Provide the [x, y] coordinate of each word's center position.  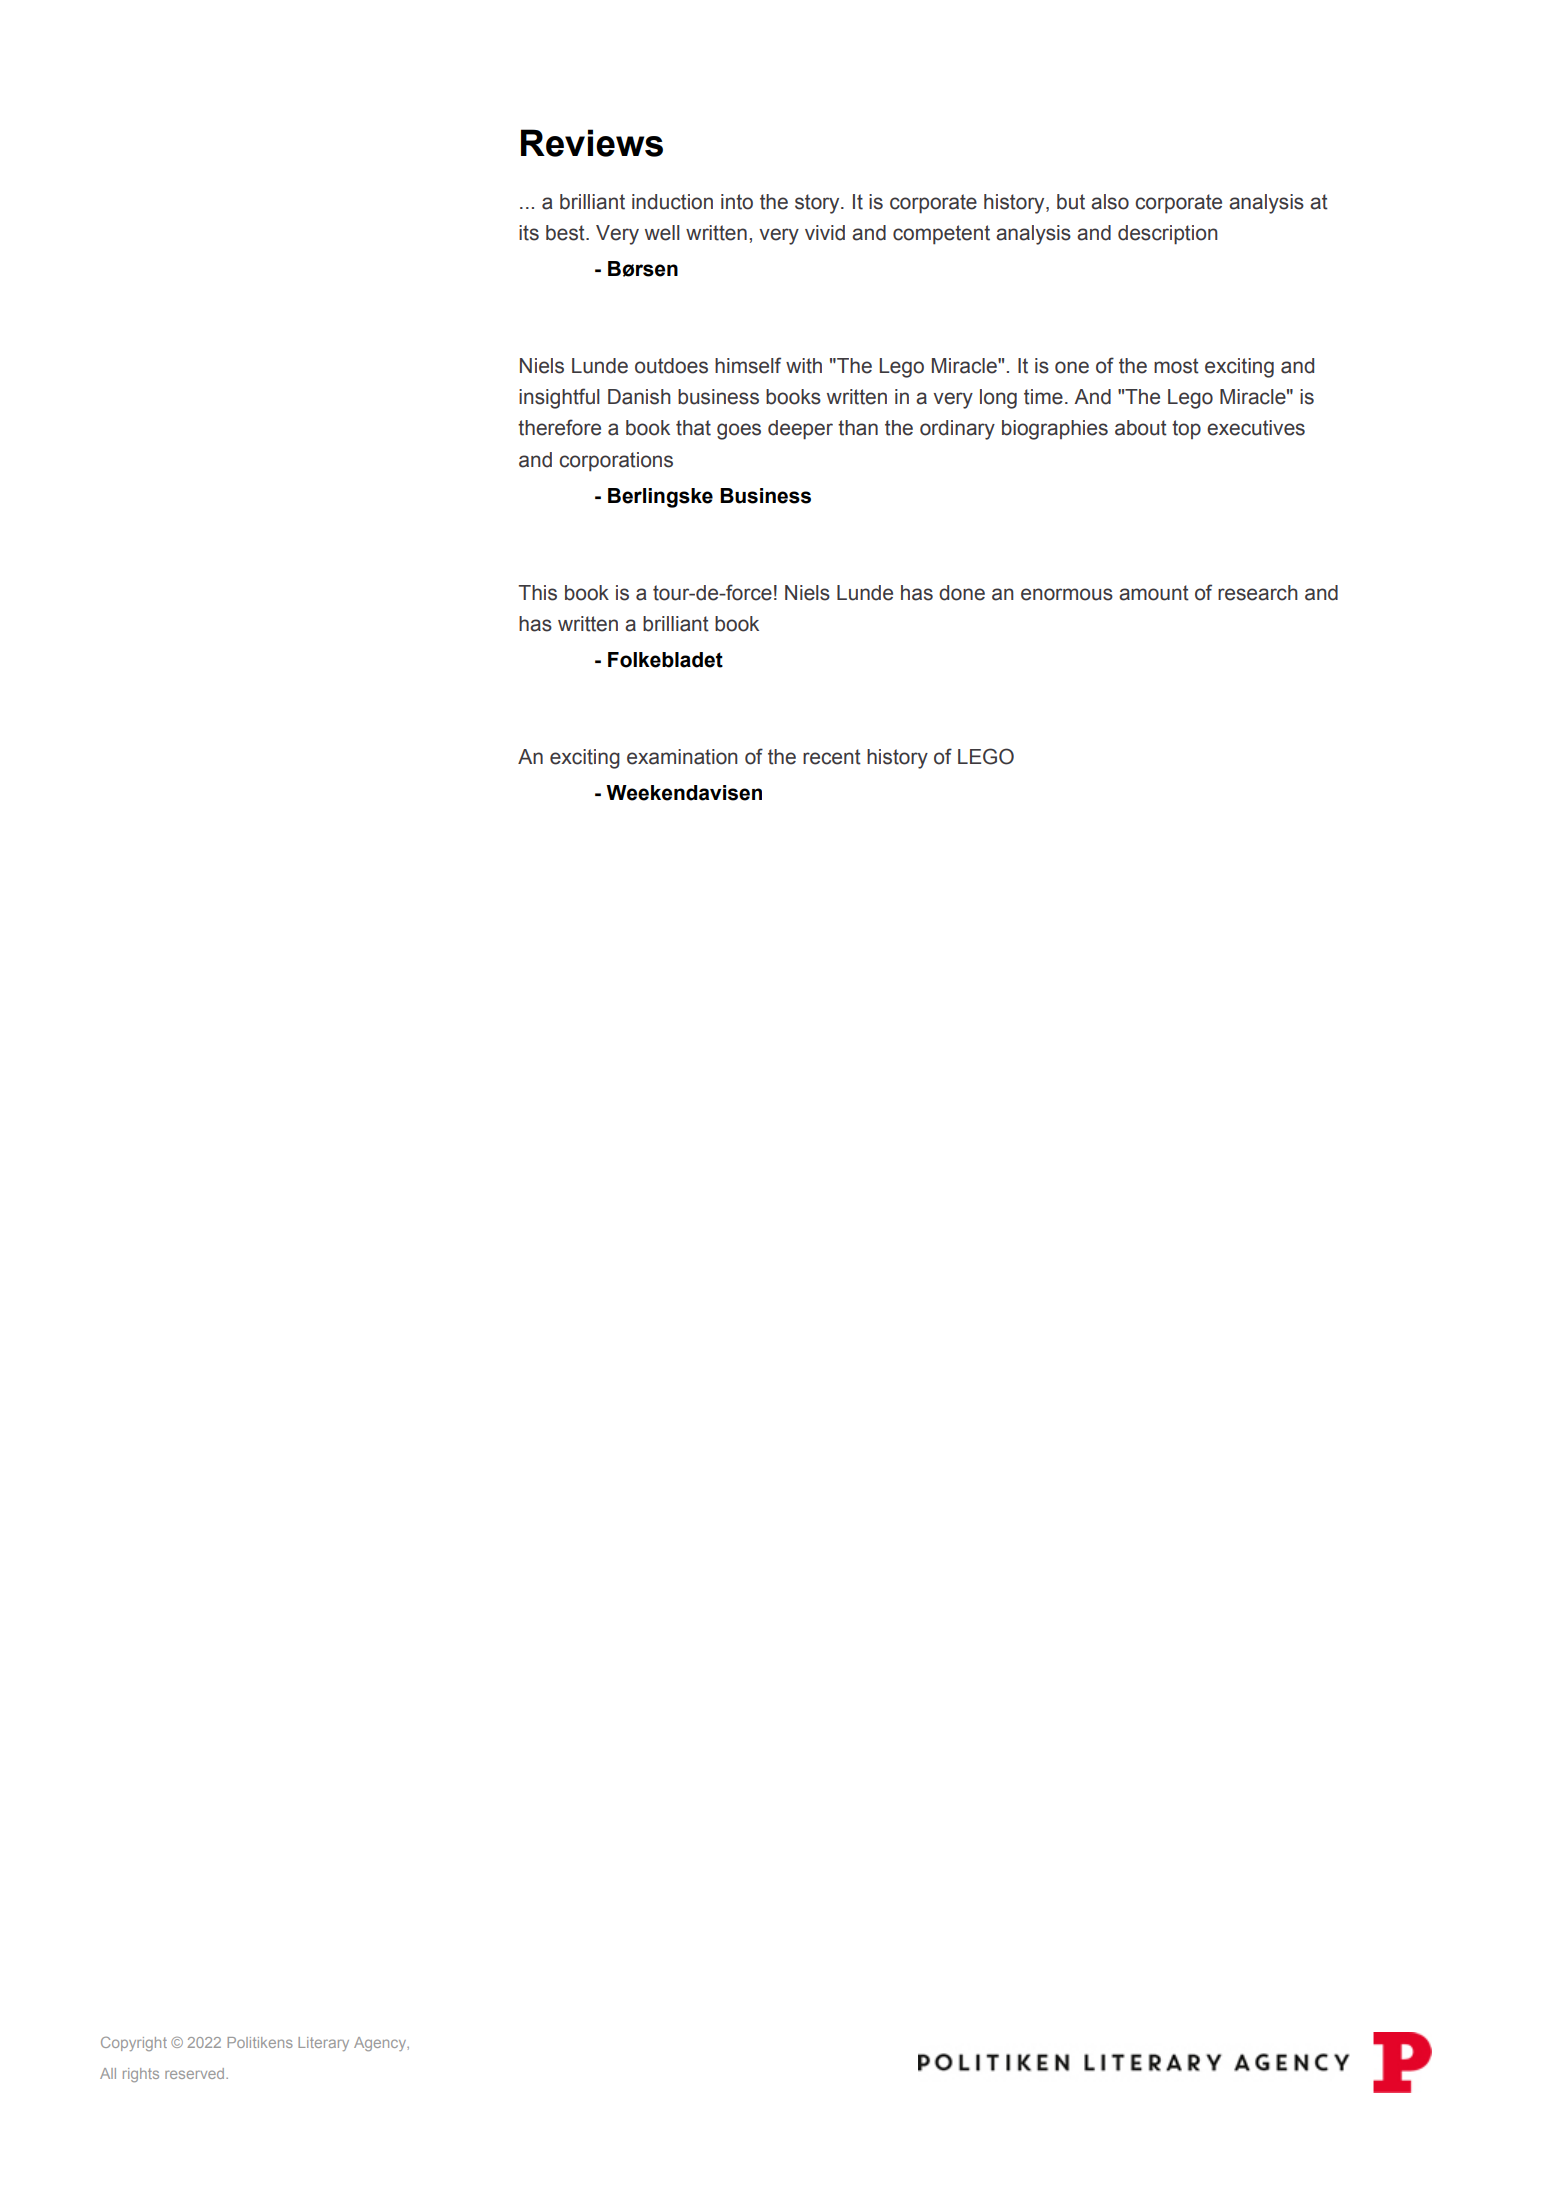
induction [672, 202]
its [529, 233]
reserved [196, 2073]
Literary [323, 2044]
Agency [381, 2044]
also [1110, 202]
